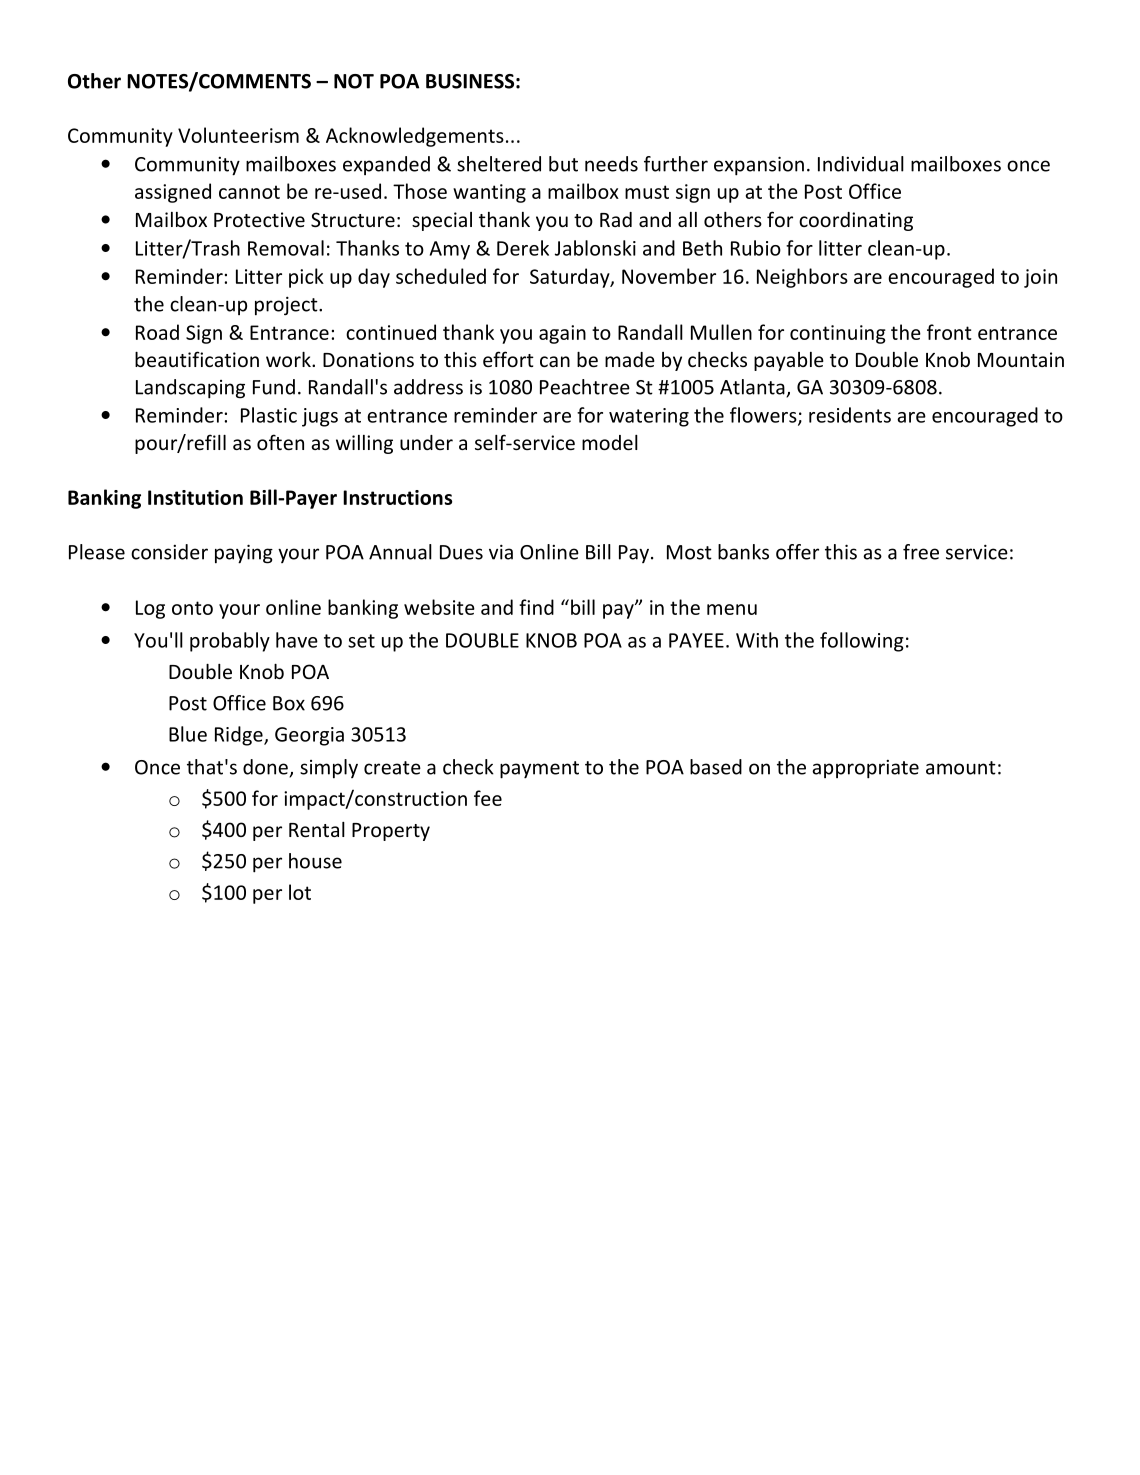 This screenshot has width=1140, height=1475. Describe the element at coordinates (249, 192) in the screenshot. I see `cannot` at that location.
